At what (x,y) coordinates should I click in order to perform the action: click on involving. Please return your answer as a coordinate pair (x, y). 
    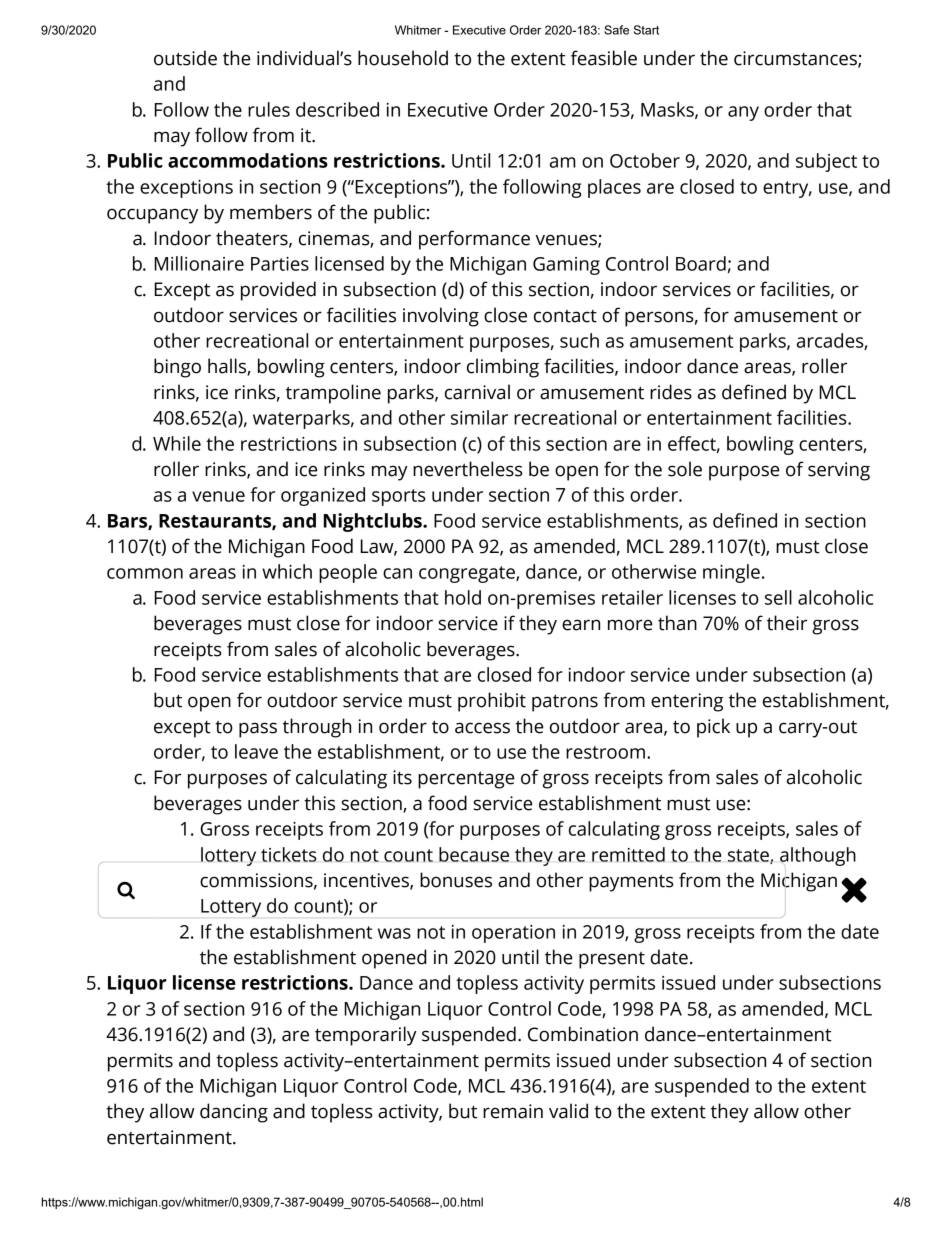
    Looking at the image, I should click on (441, 317).
